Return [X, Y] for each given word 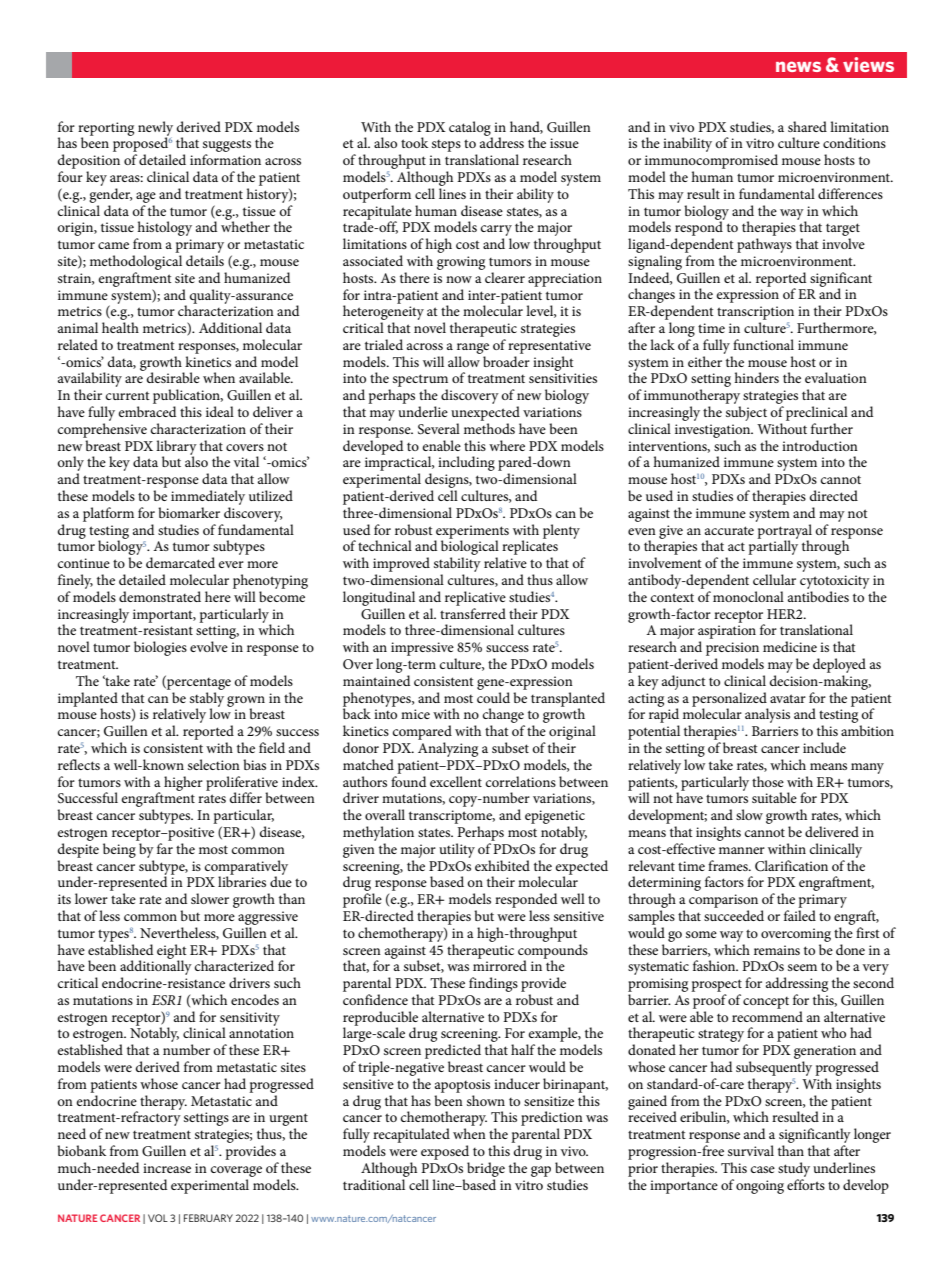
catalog [471, 129]
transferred [473, 613]
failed [800, 915]
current [128, 395]
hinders [756, 377]
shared [807, 126]
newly [155, 129]
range [473, 348]
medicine [790, 646]
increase [167, 1168]
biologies [160, 648]
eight [172, 952]
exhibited [502, 865]
